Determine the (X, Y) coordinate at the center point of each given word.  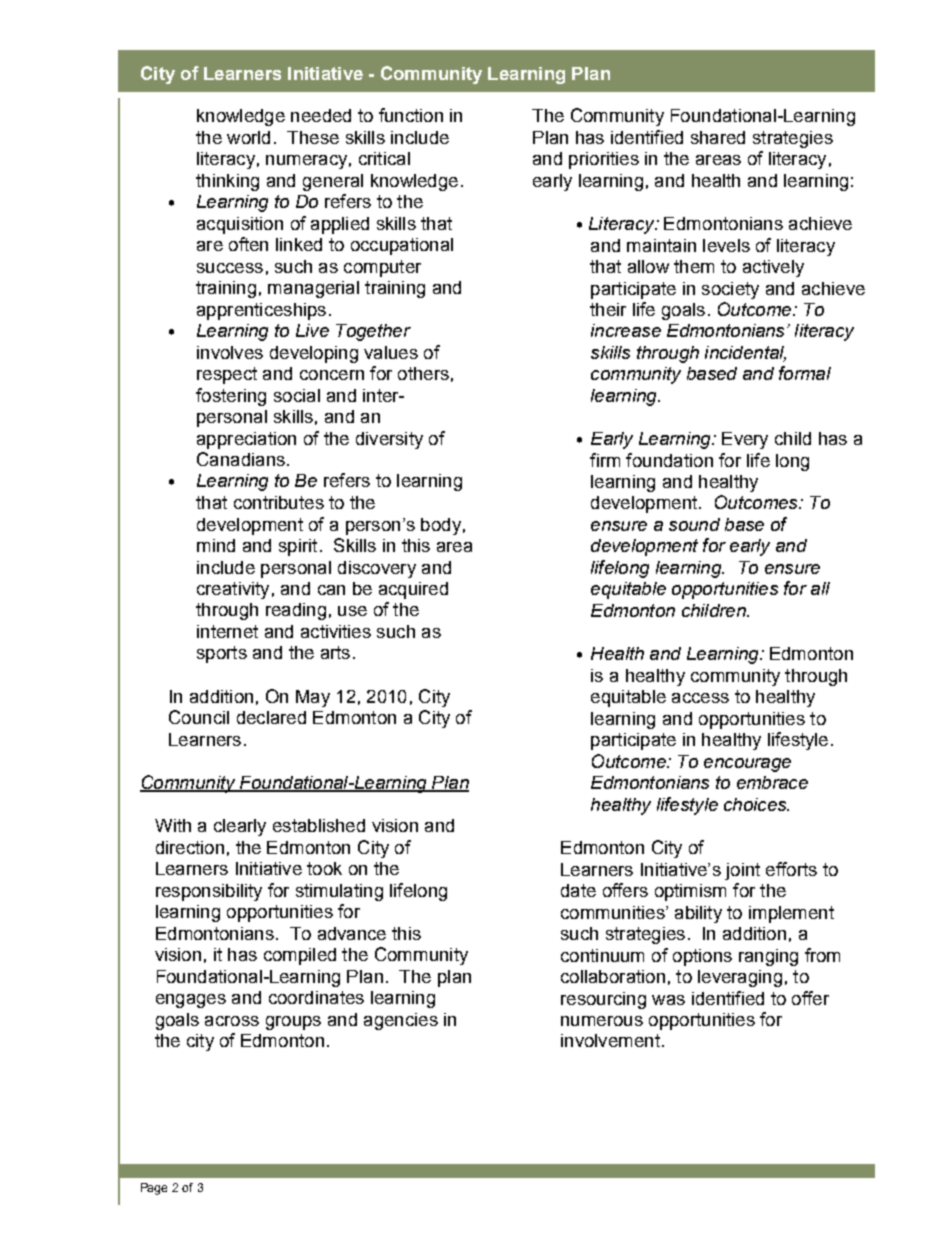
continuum (602, 955)
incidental (745, 354)
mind (216, 545)
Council (199, 717)
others (423, 373)
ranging (768, 957)
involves (230, 352)
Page (154, 1189)
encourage (747, 765)
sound (694, 524)
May (313, 698)
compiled (300, 956)
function (411, 115)
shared (718, 137)
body (441, 526)
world (248, 137)
